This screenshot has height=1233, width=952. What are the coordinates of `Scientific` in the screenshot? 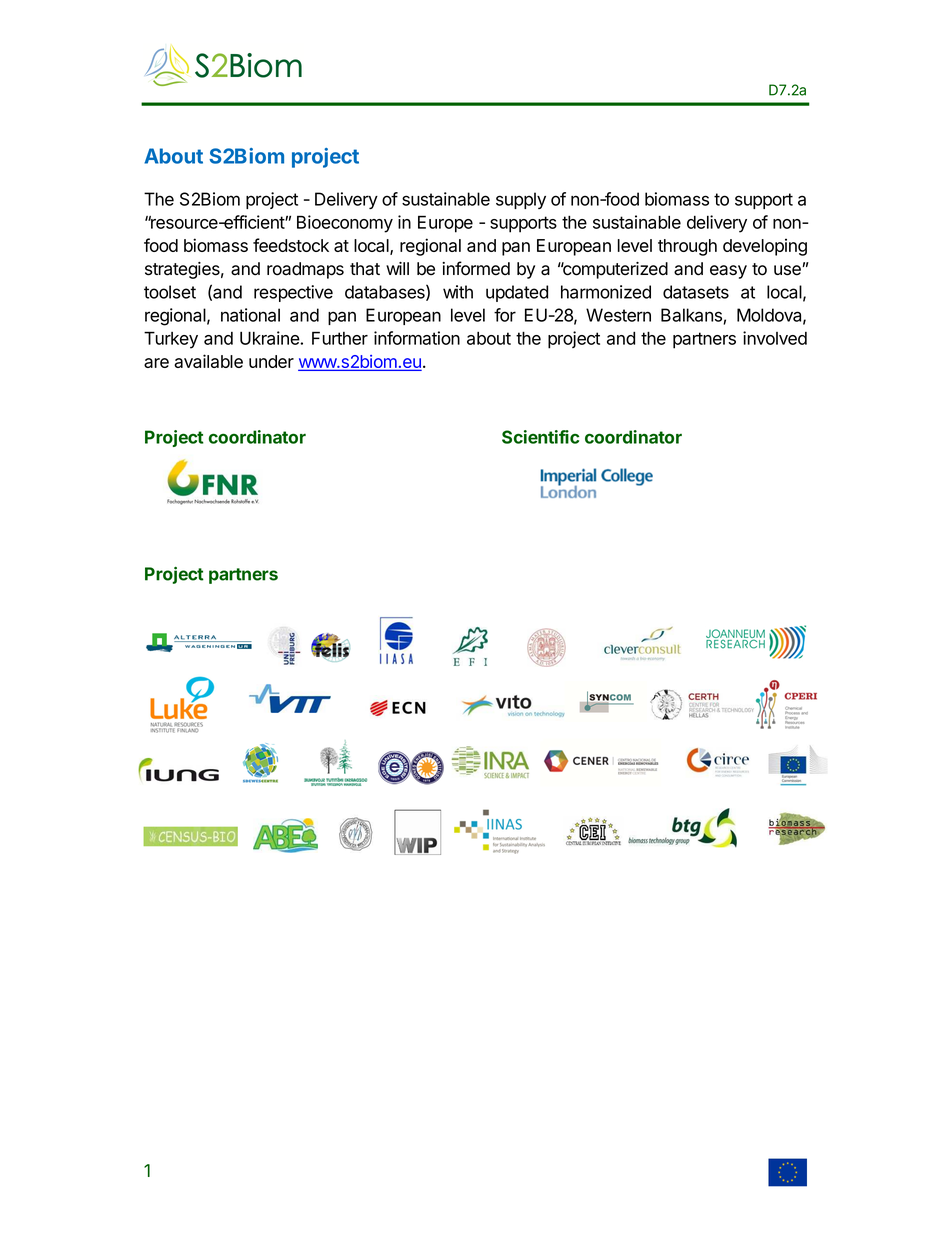 It's located at (540, 437).
